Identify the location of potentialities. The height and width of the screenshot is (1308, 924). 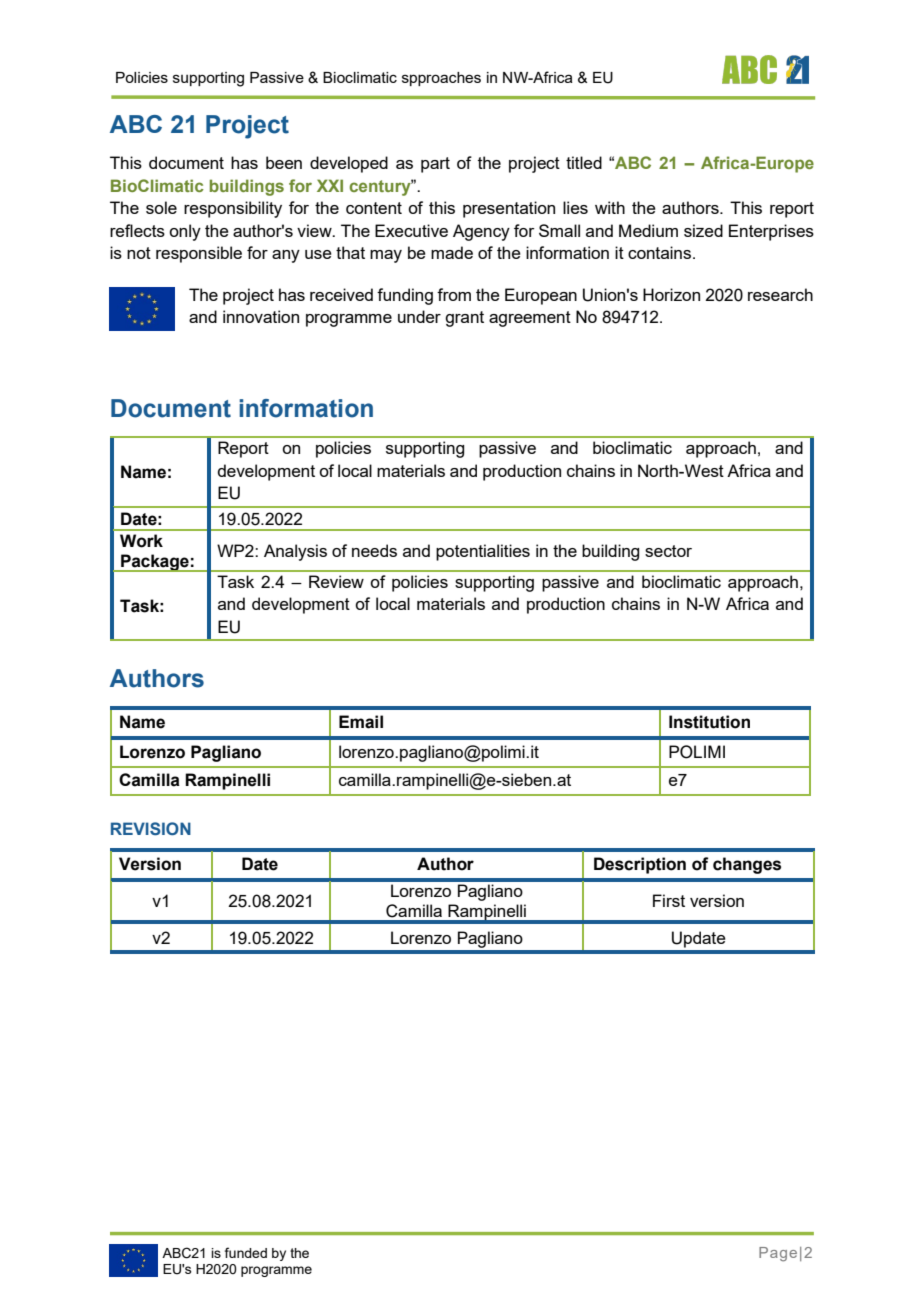
(483, 552).
